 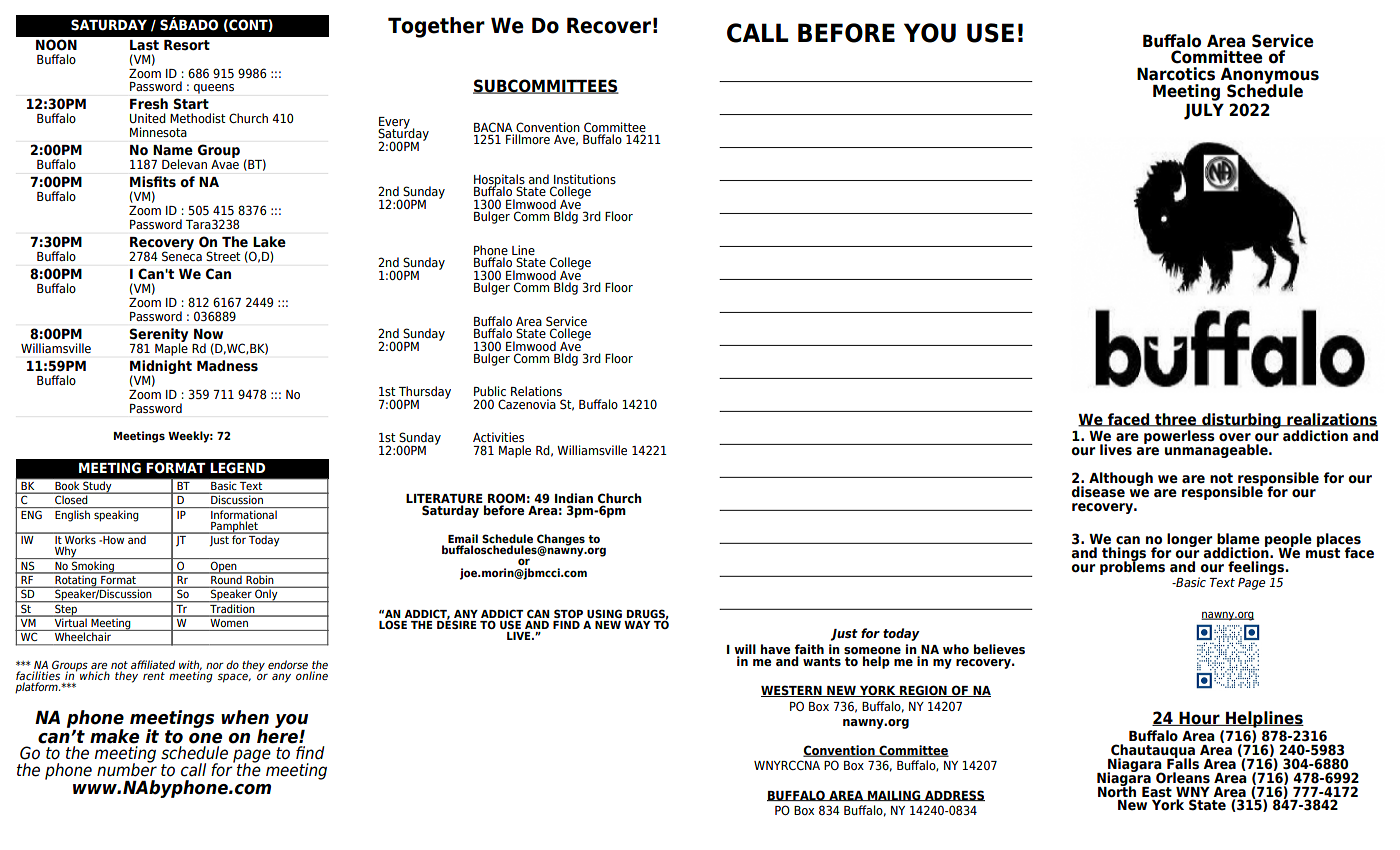 What do you see at coordinates (127, 769) in the screenshot?
I see `number` at bounding box center [127, 769].
